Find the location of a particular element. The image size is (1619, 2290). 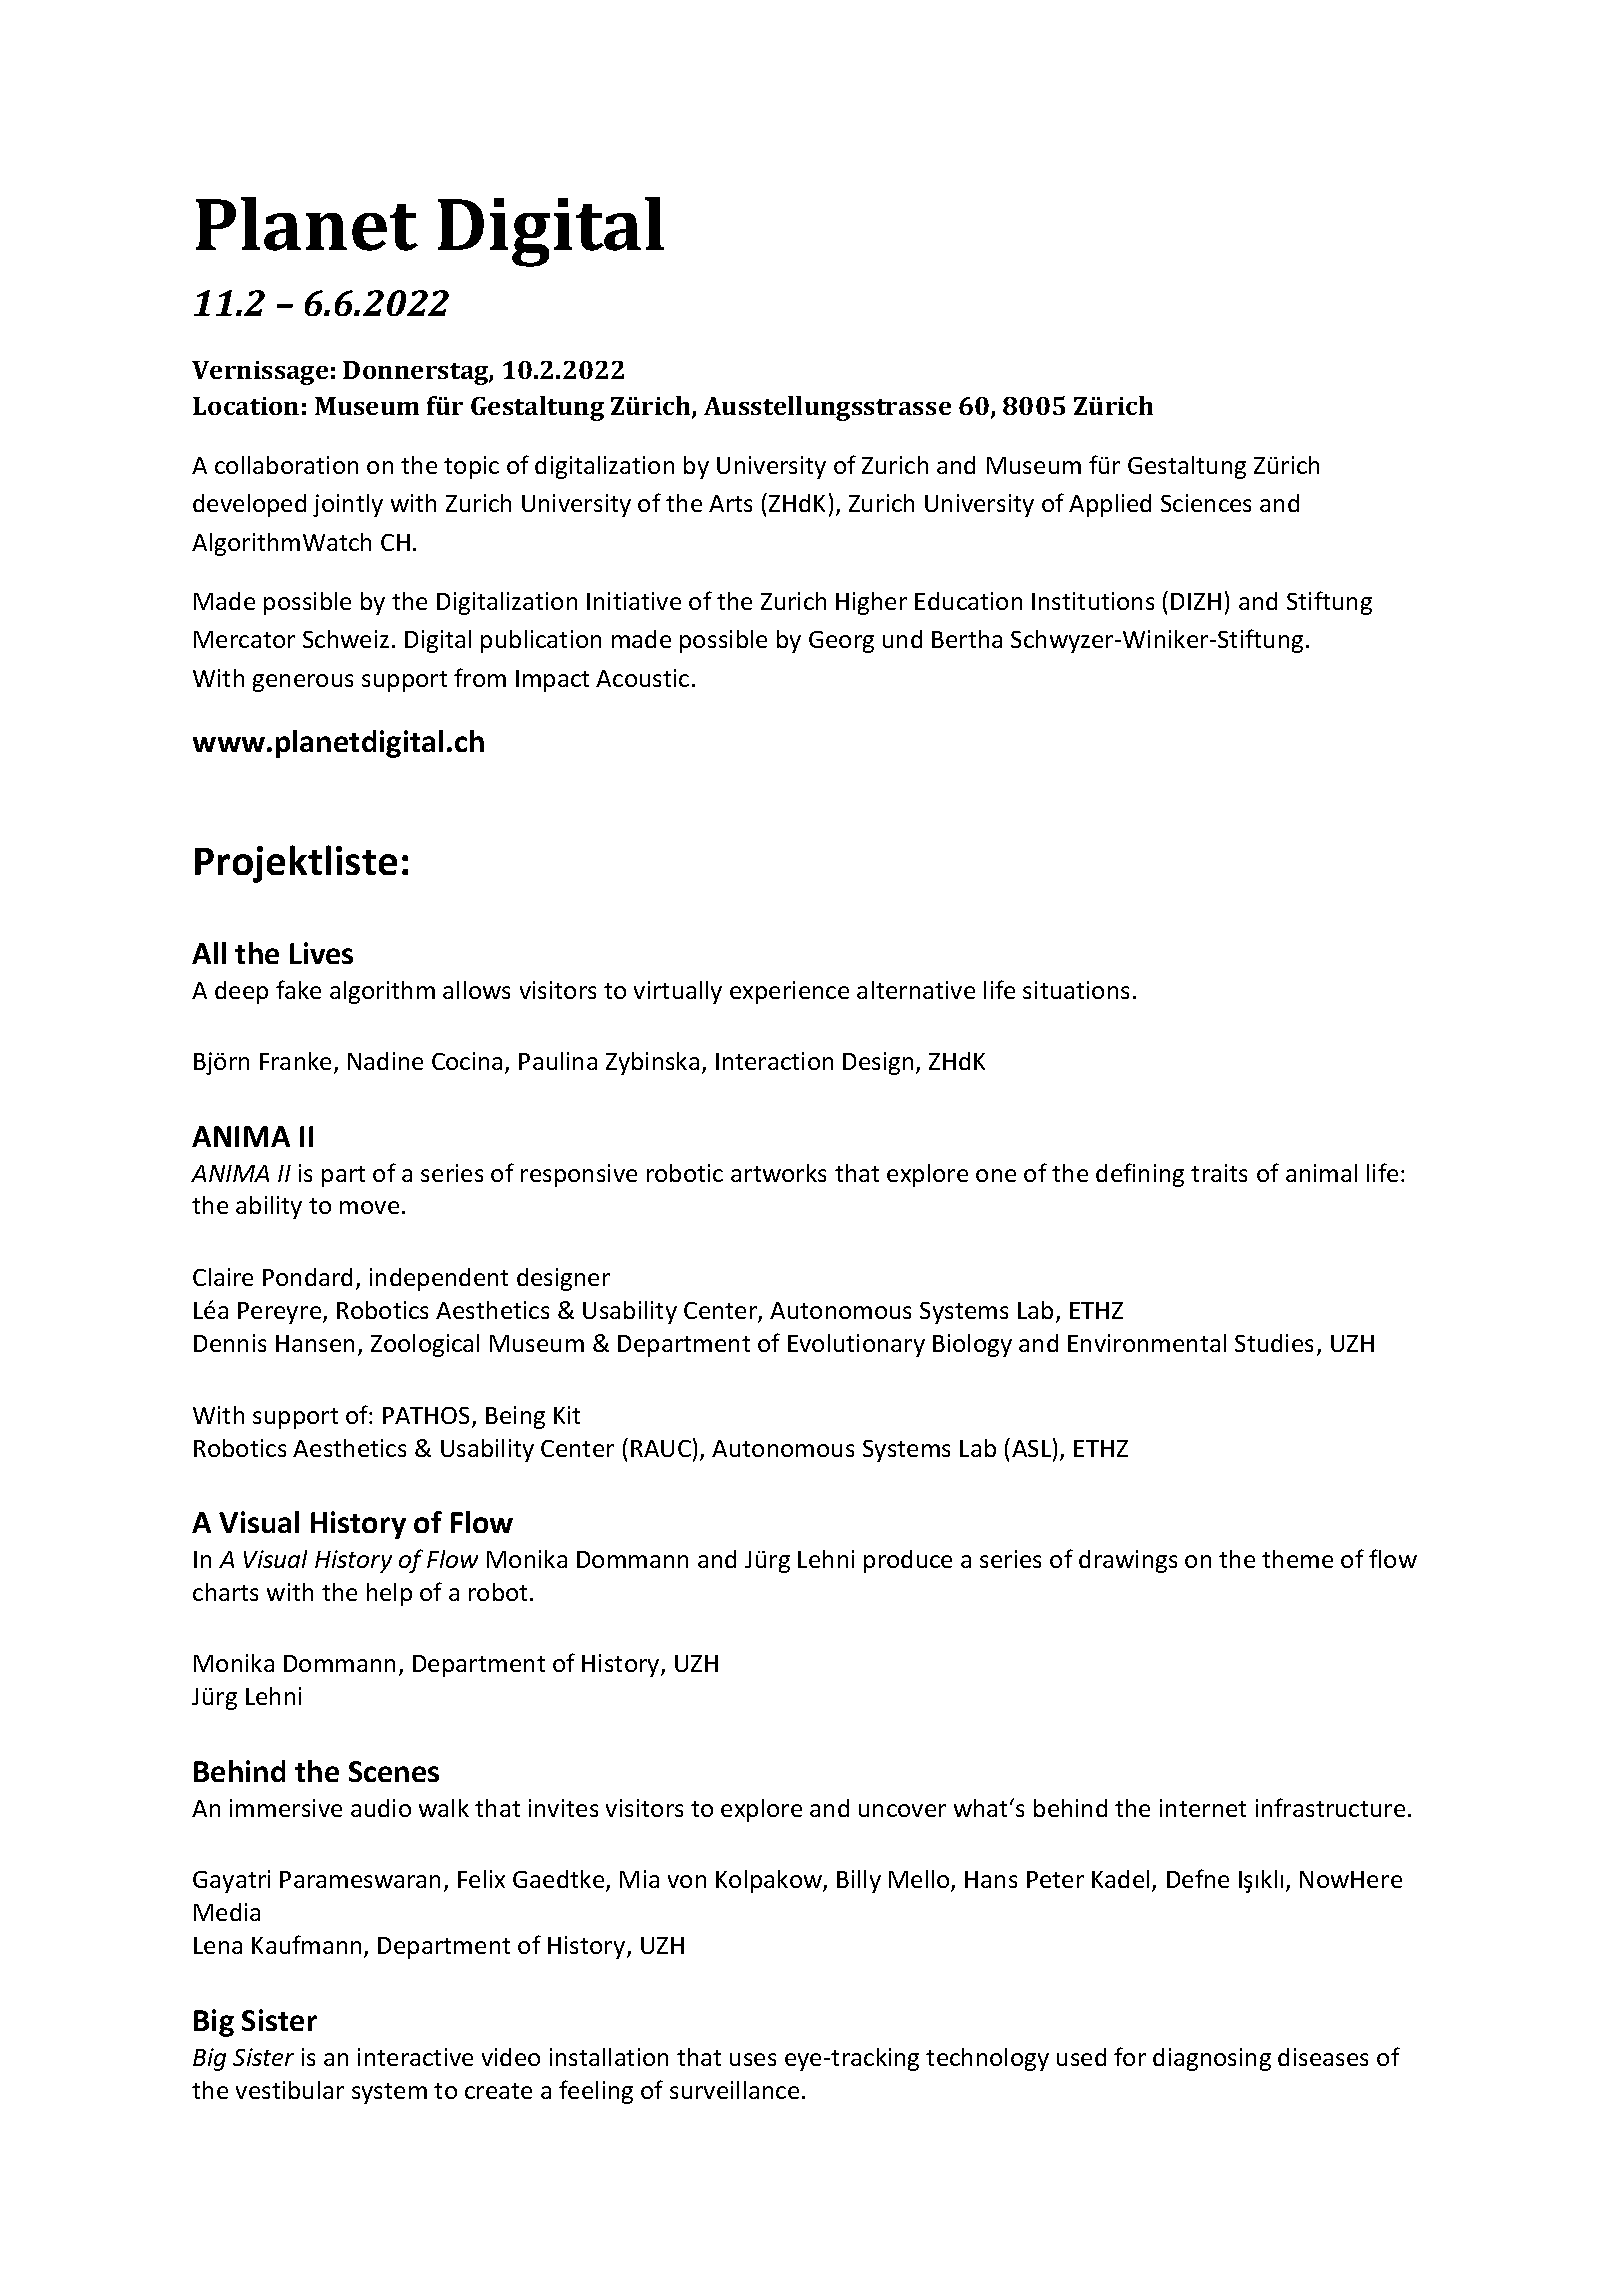

artworks is located at coordinates (778, 1173).
